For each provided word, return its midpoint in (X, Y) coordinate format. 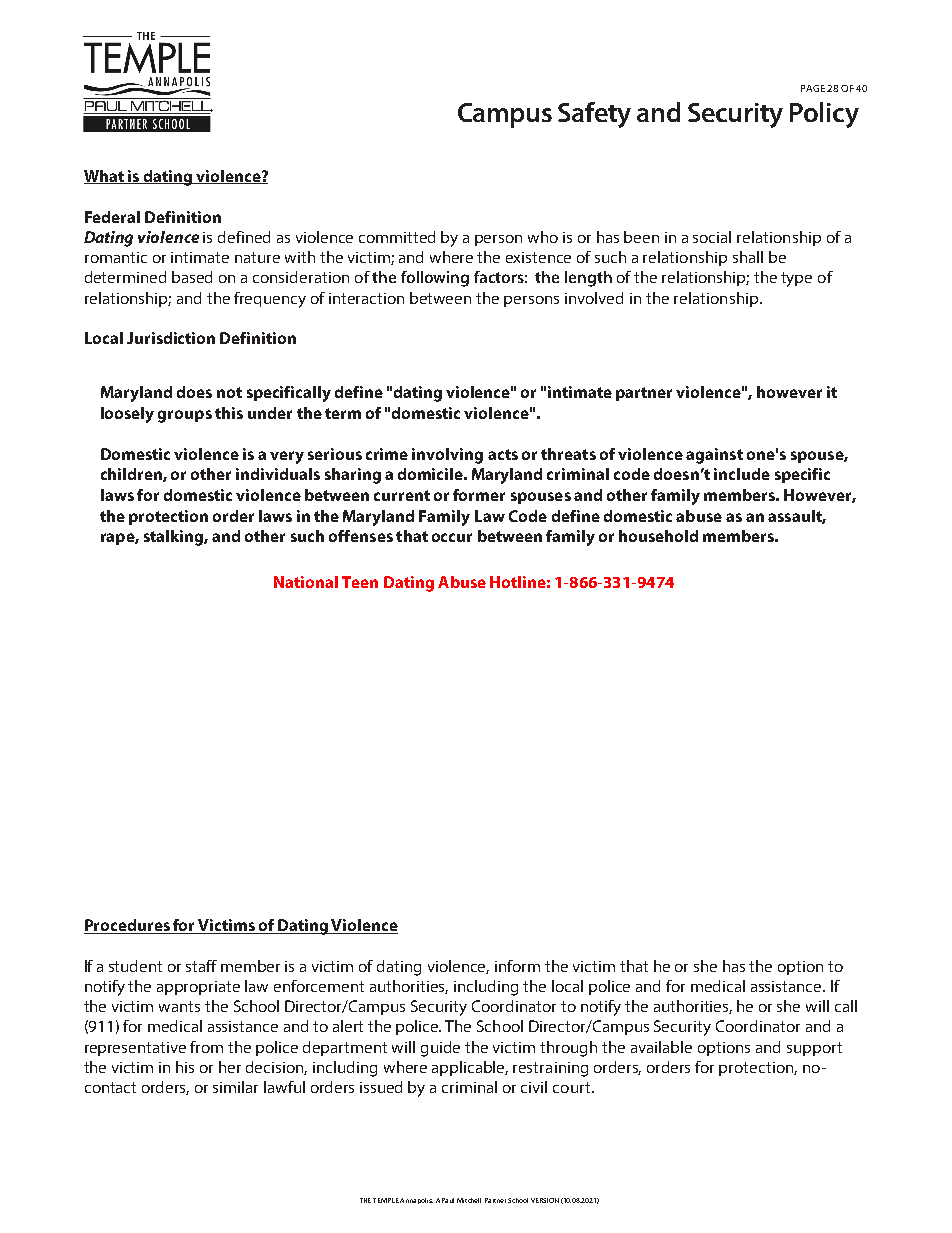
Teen (360, 582)
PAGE (813, 88)
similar (235, 1087)
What (105, 177)
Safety (594, 115)
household (658, 536)
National (306, 582)
